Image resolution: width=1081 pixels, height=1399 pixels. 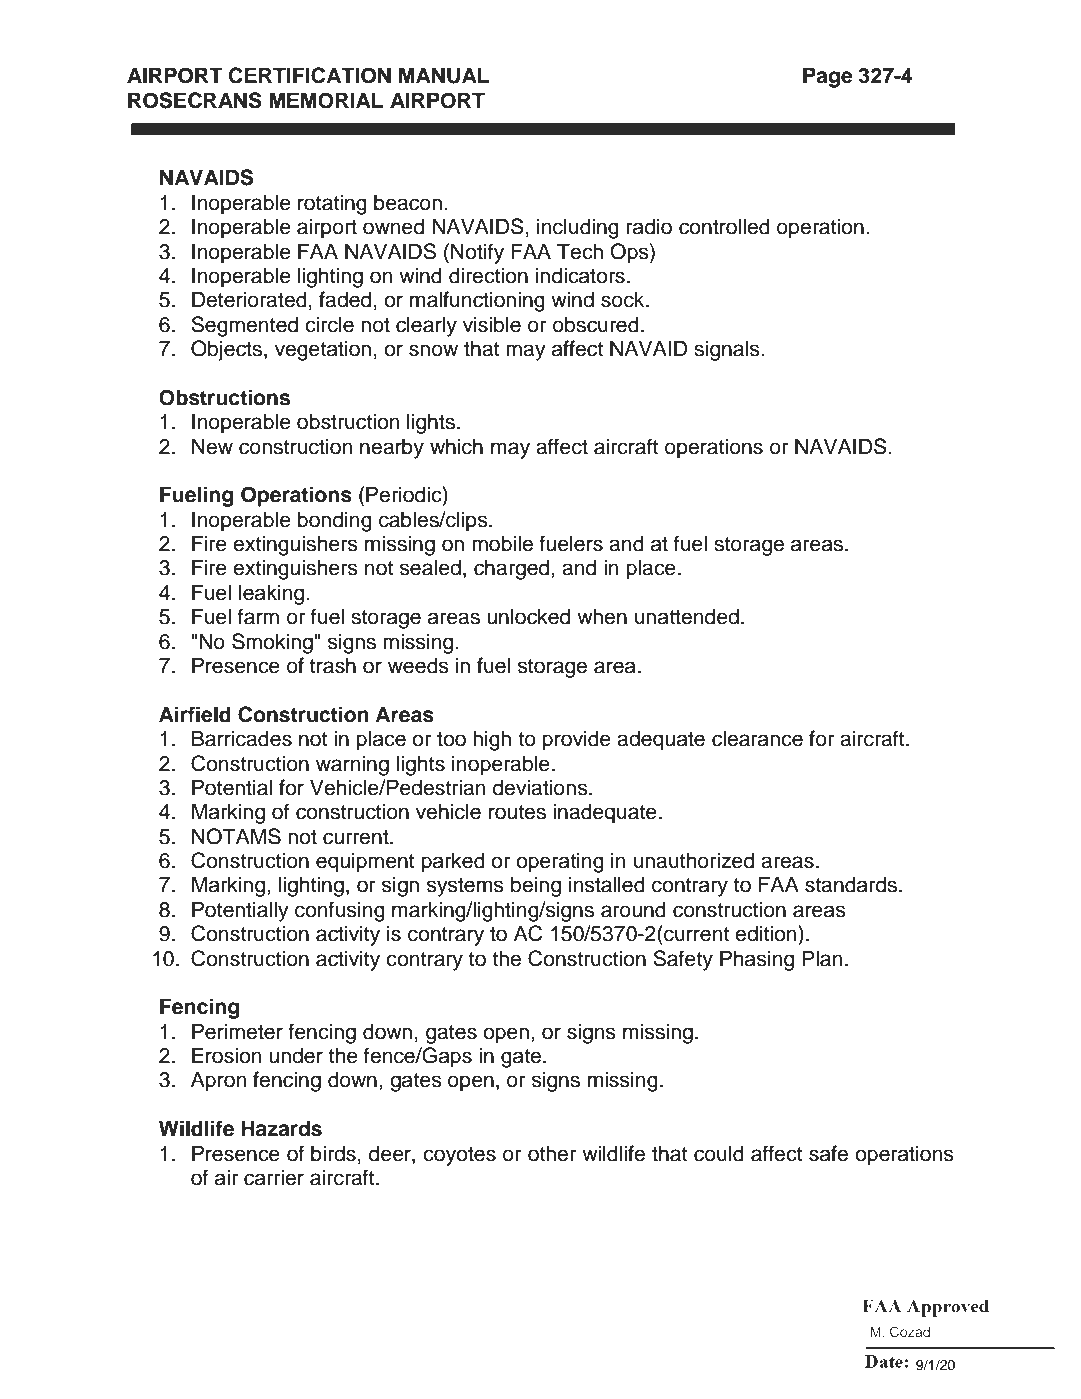 I want to click on MANUAL, so click(x=444, y=75).
